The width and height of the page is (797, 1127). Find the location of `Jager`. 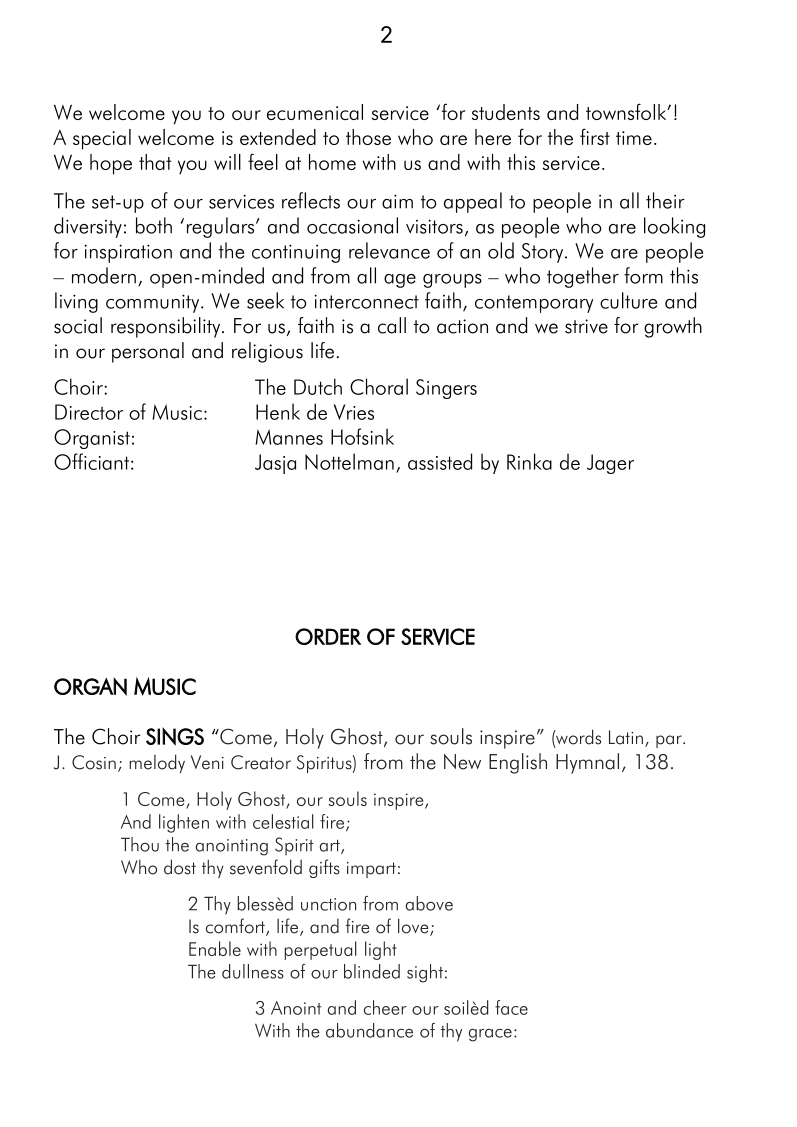

Jager is located at coordinates (610, 464).
